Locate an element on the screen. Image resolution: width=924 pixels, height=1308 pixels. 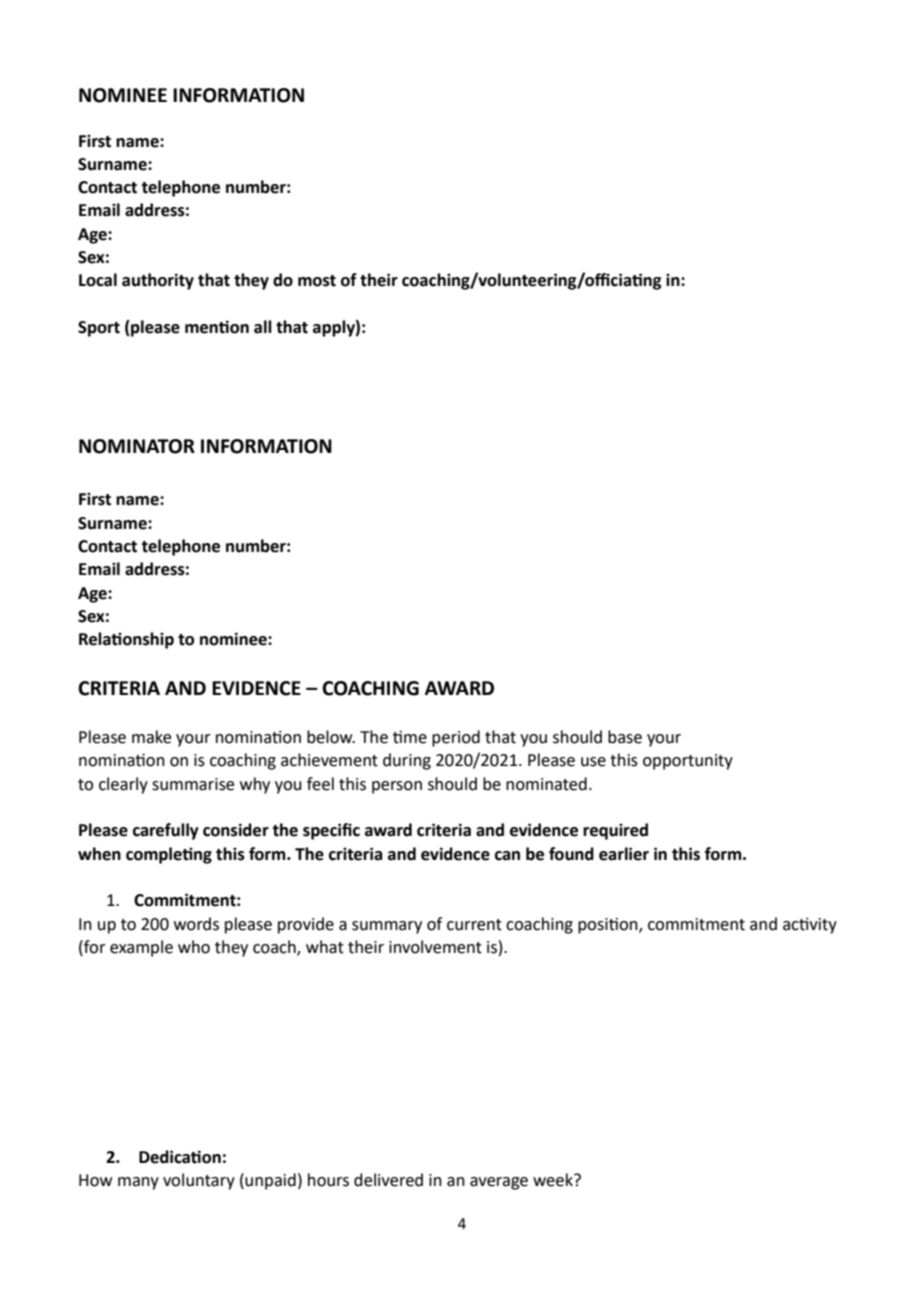
make is located at coordinates (151, 737).
